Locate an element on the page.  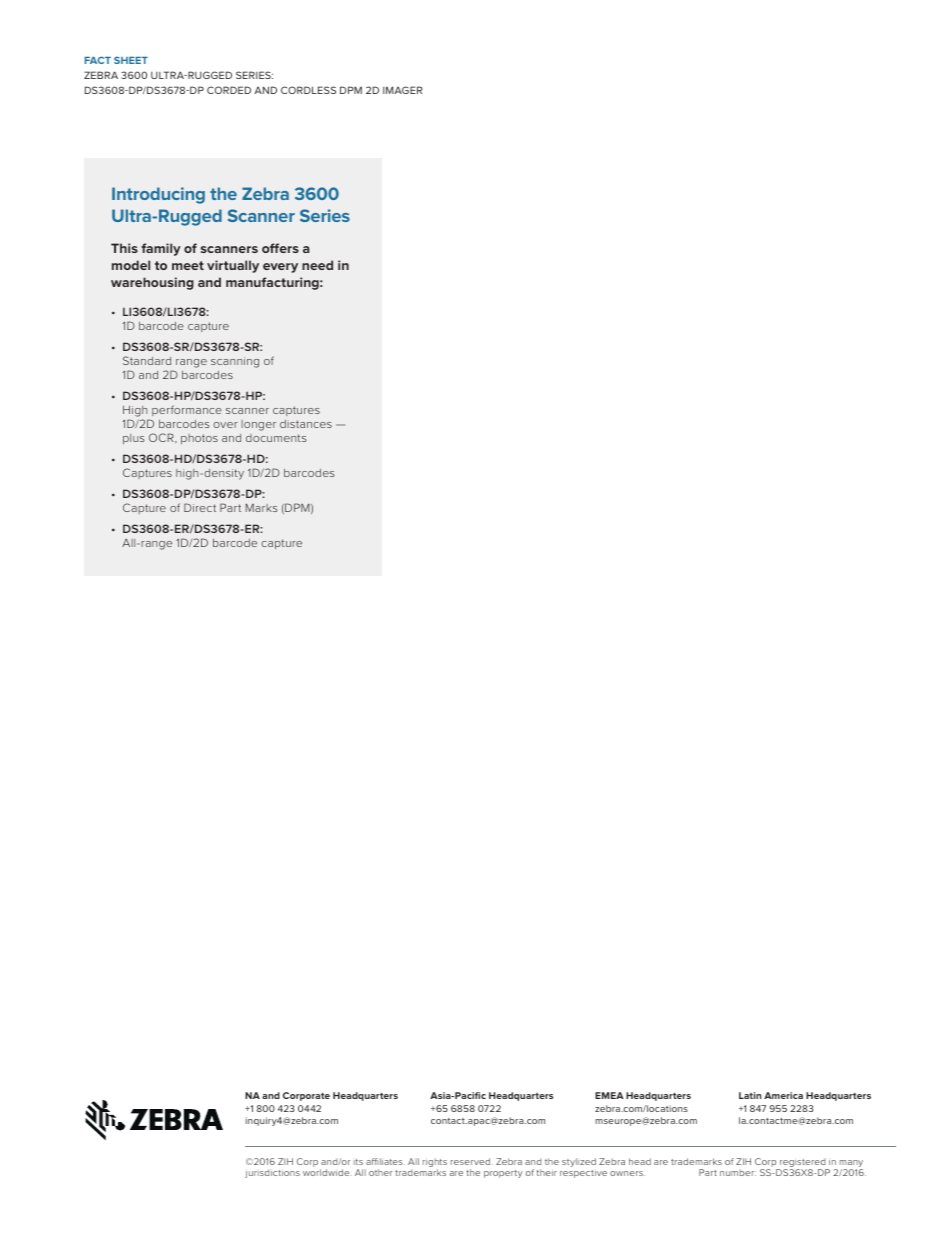
need is located at coordinates (317, 265).
